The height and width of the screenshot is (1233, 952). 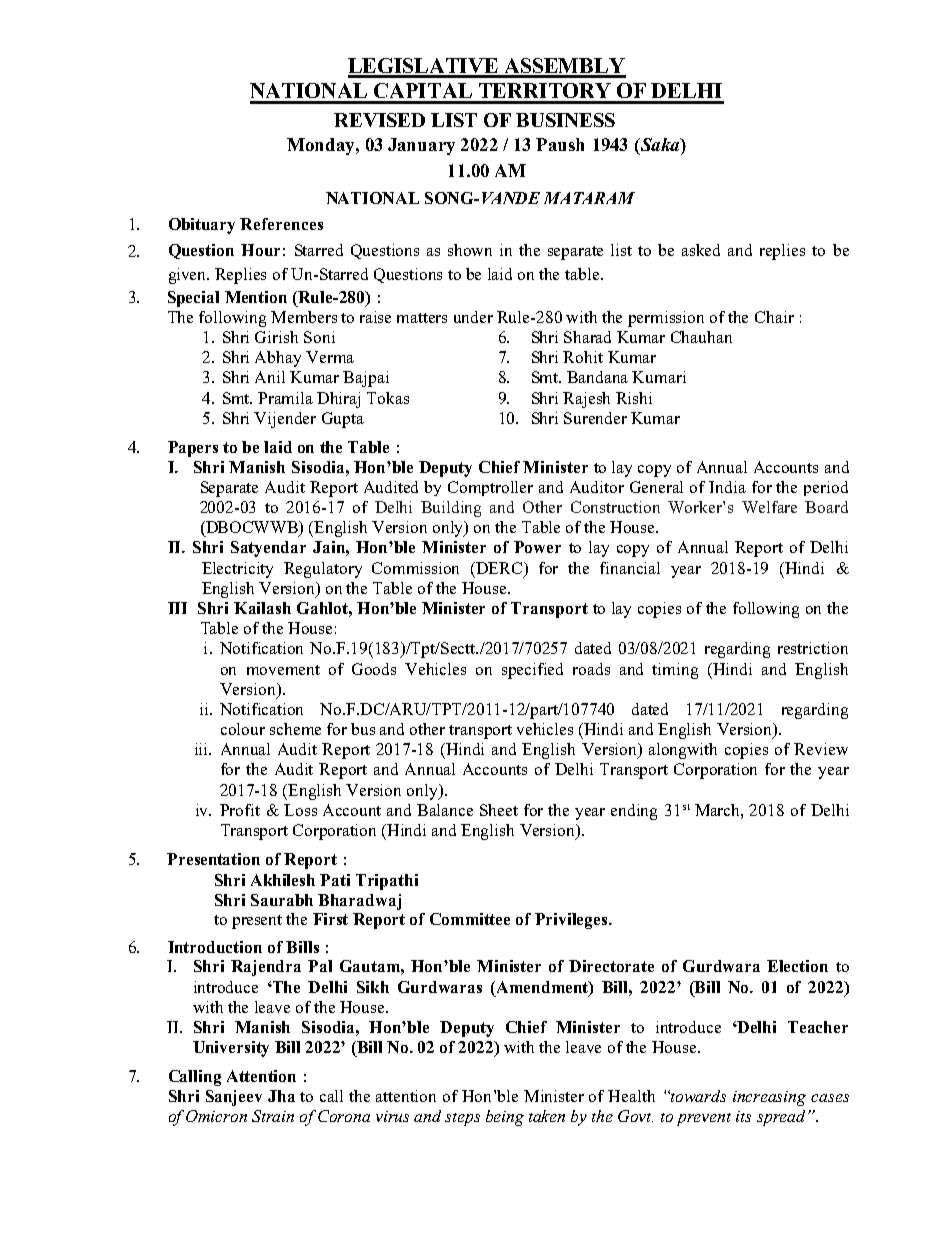 What do you see at coordinates (262, 608) in the screenshot?
I see `Kailash` at bounding box center [262, 608].
